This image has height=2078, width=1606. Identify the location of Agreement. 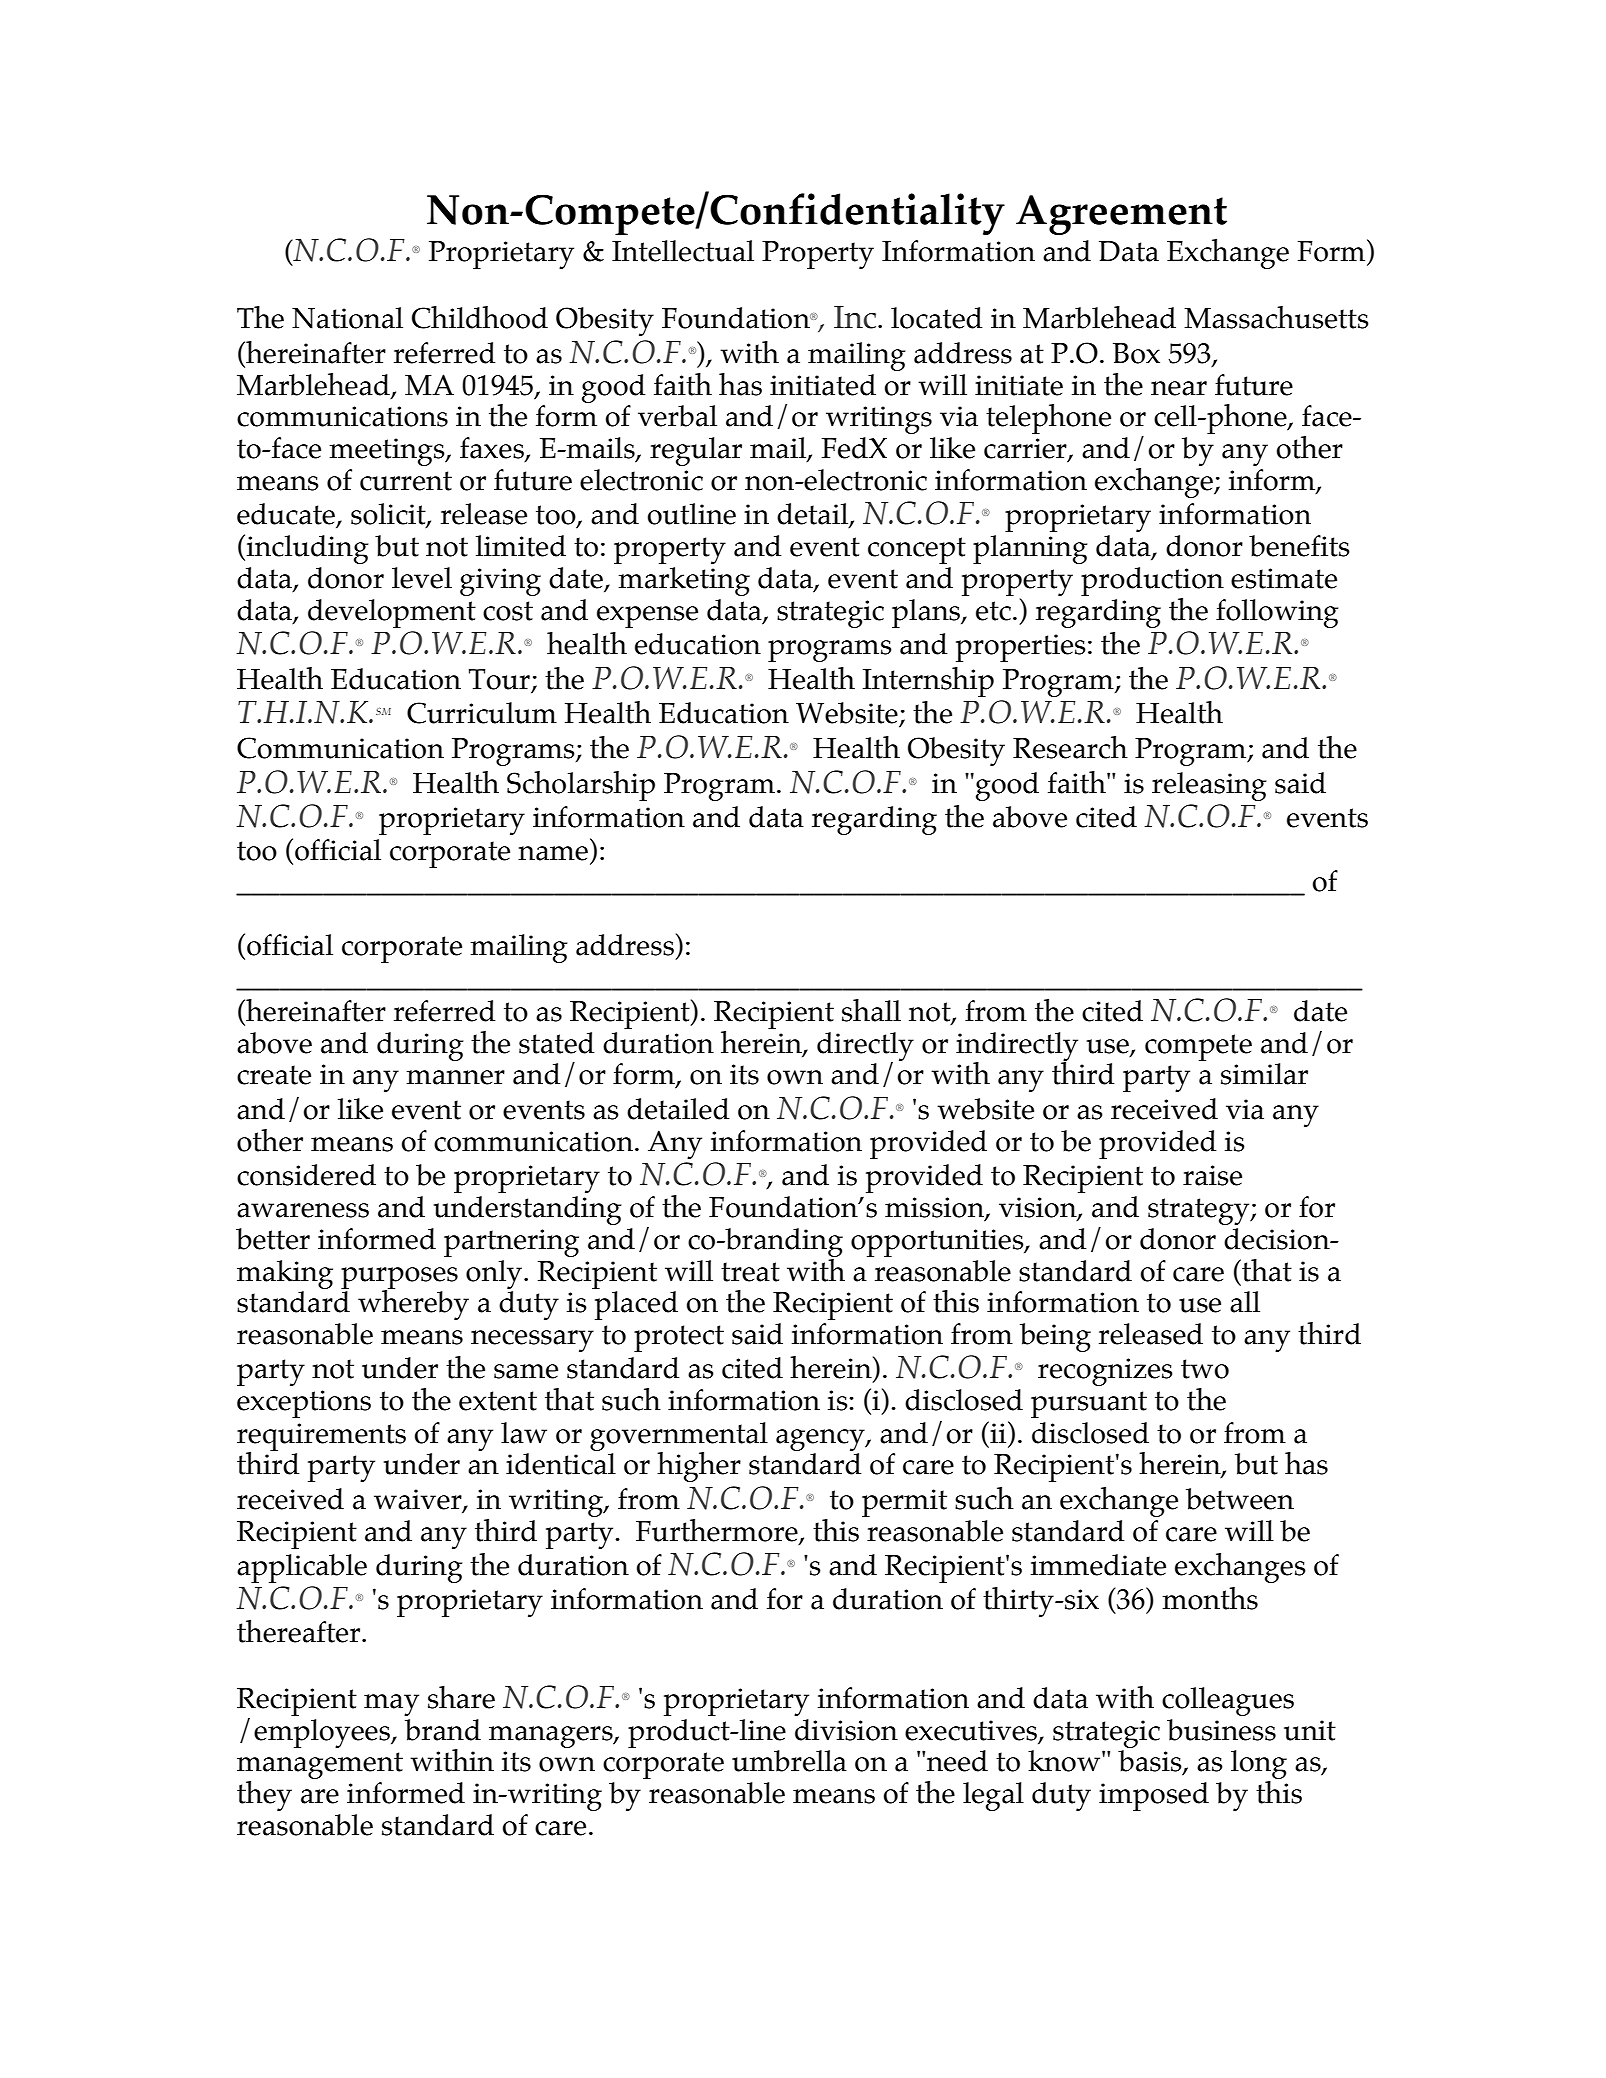
(1121, 215).
